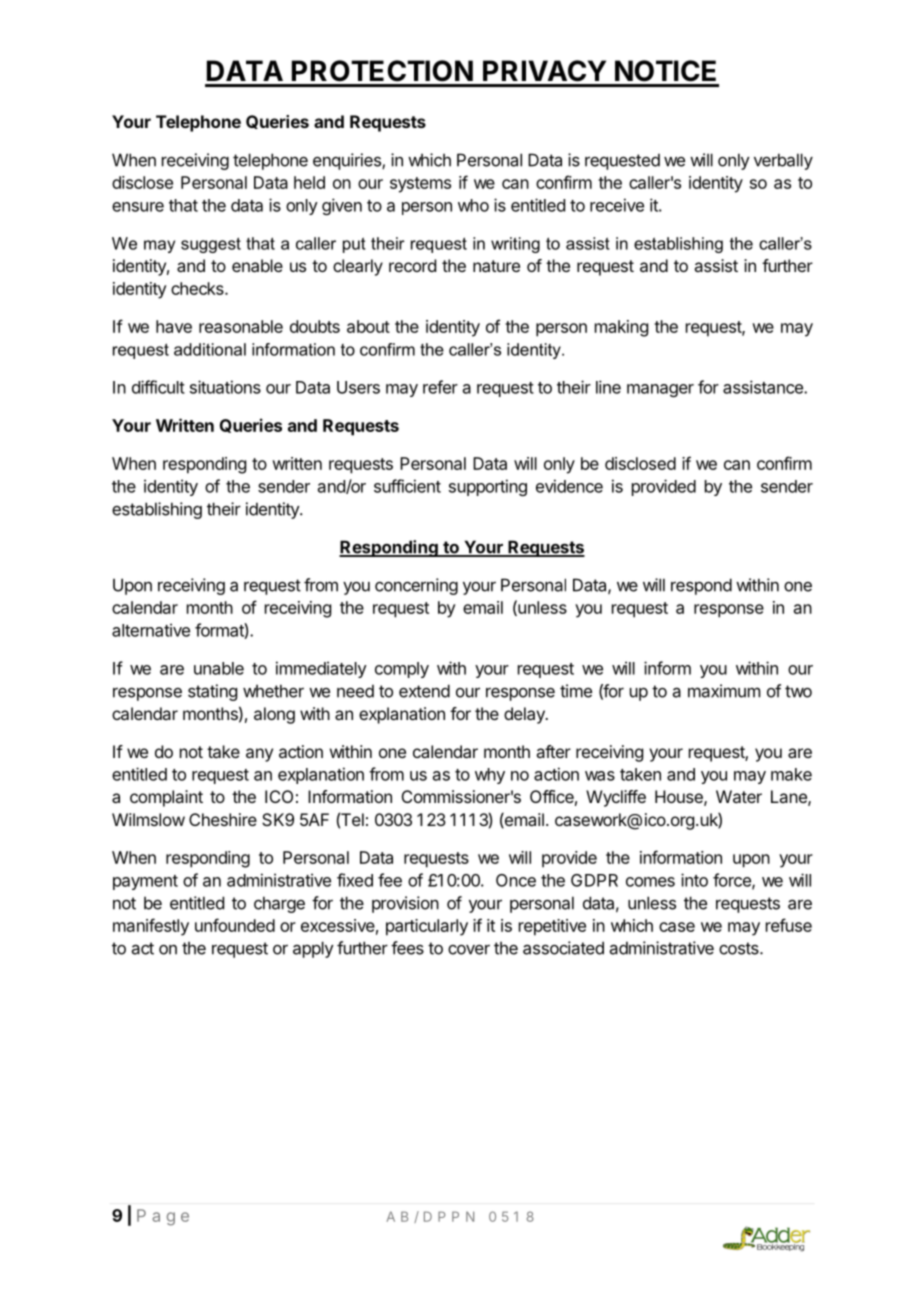 The image size is (924, 1308). What do you see at coordinates (259, 755) in the screenshot?
I see `any` at bounding box center [259, 755].
